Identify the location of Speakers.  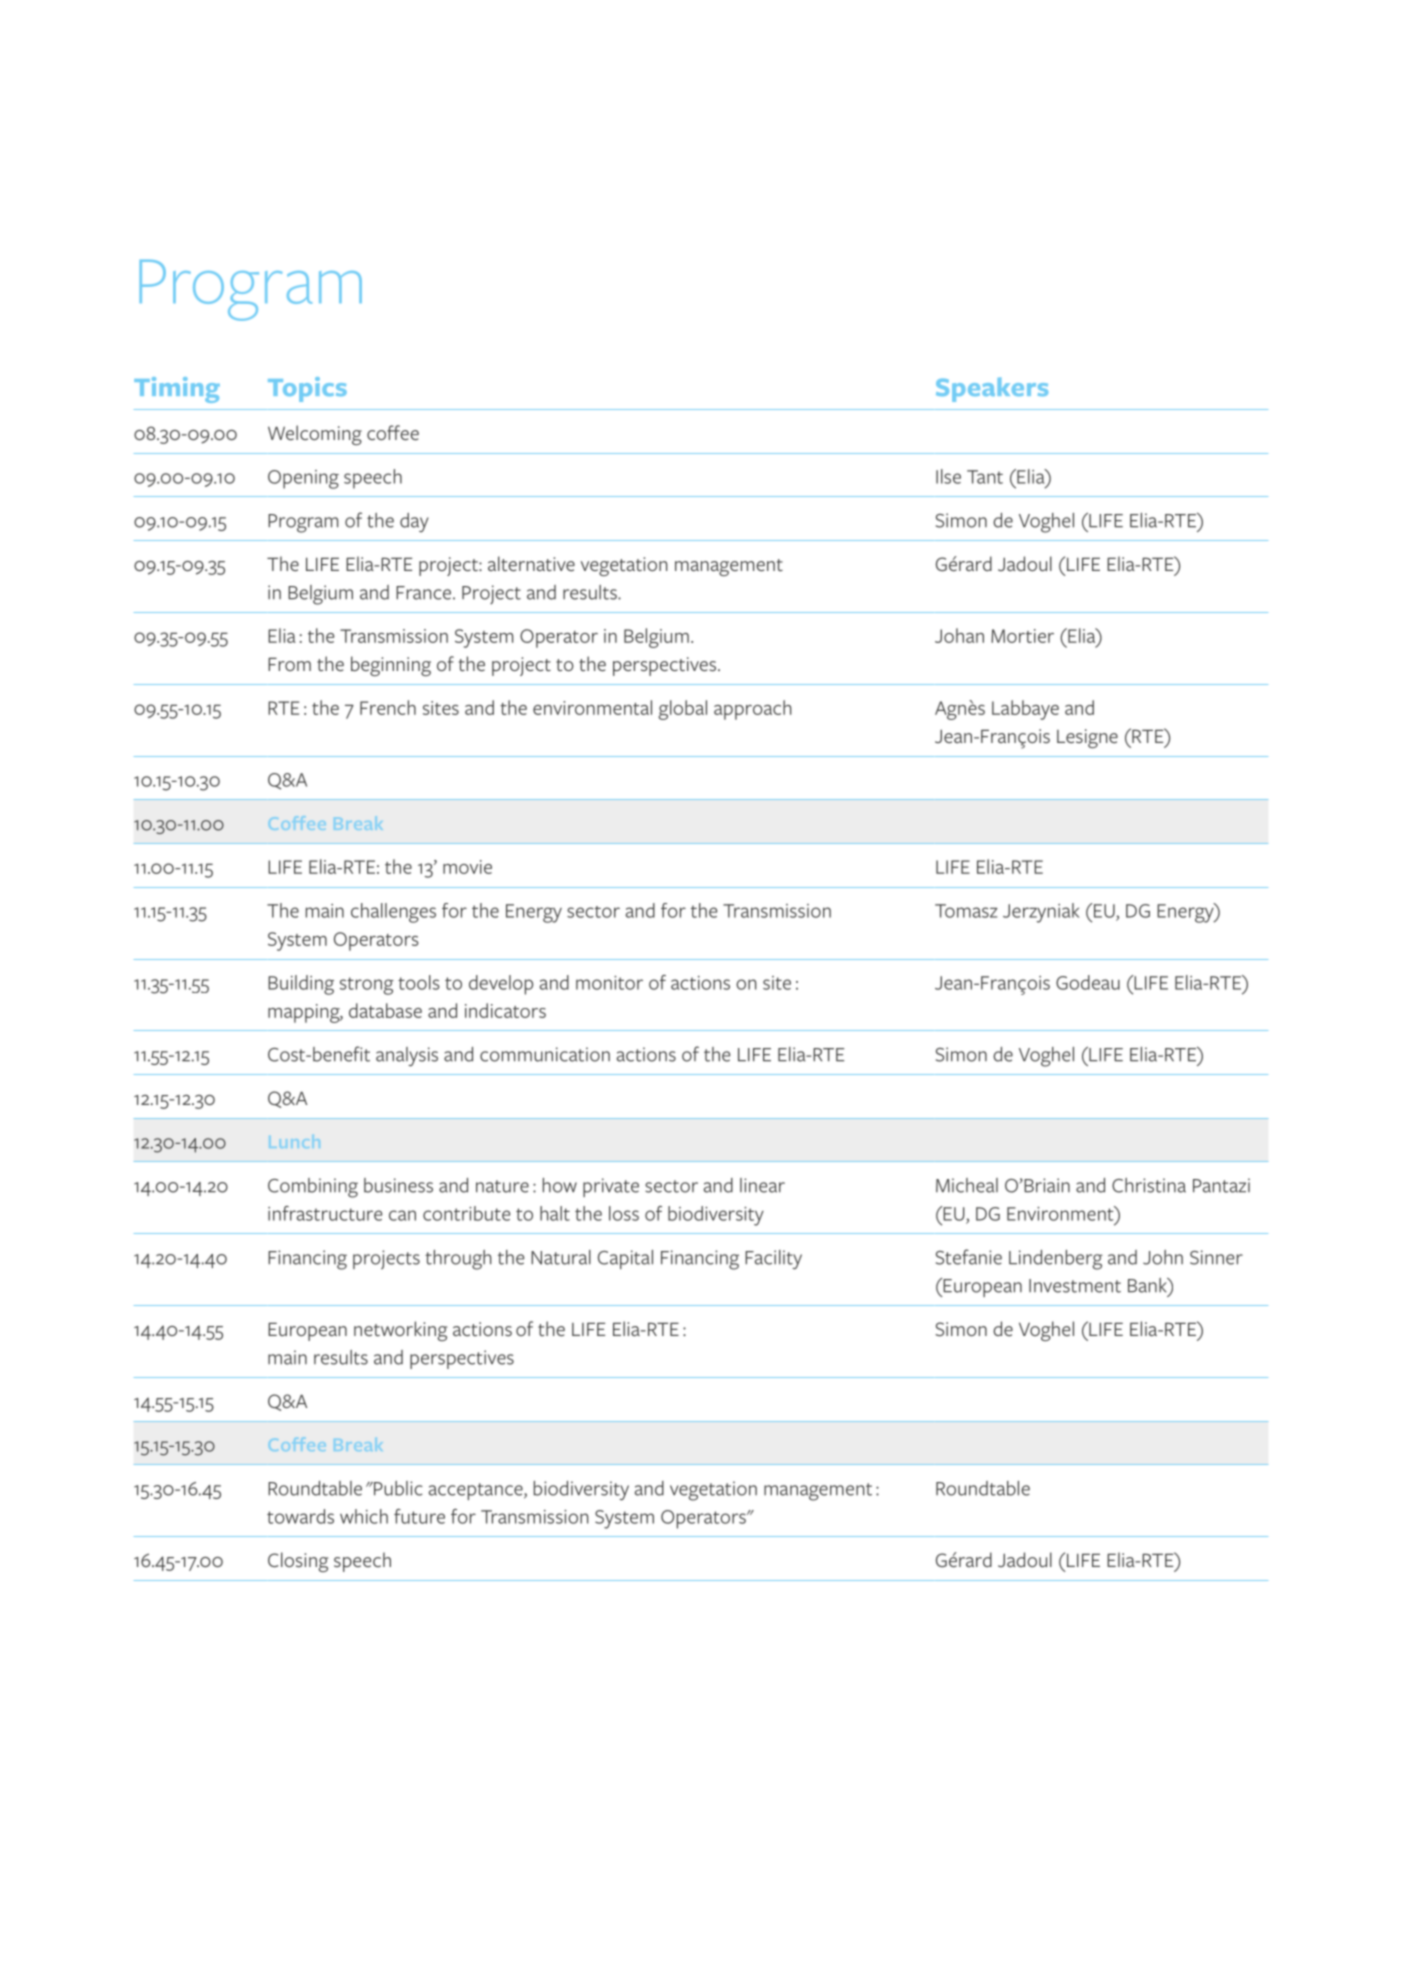
(992, 389).
